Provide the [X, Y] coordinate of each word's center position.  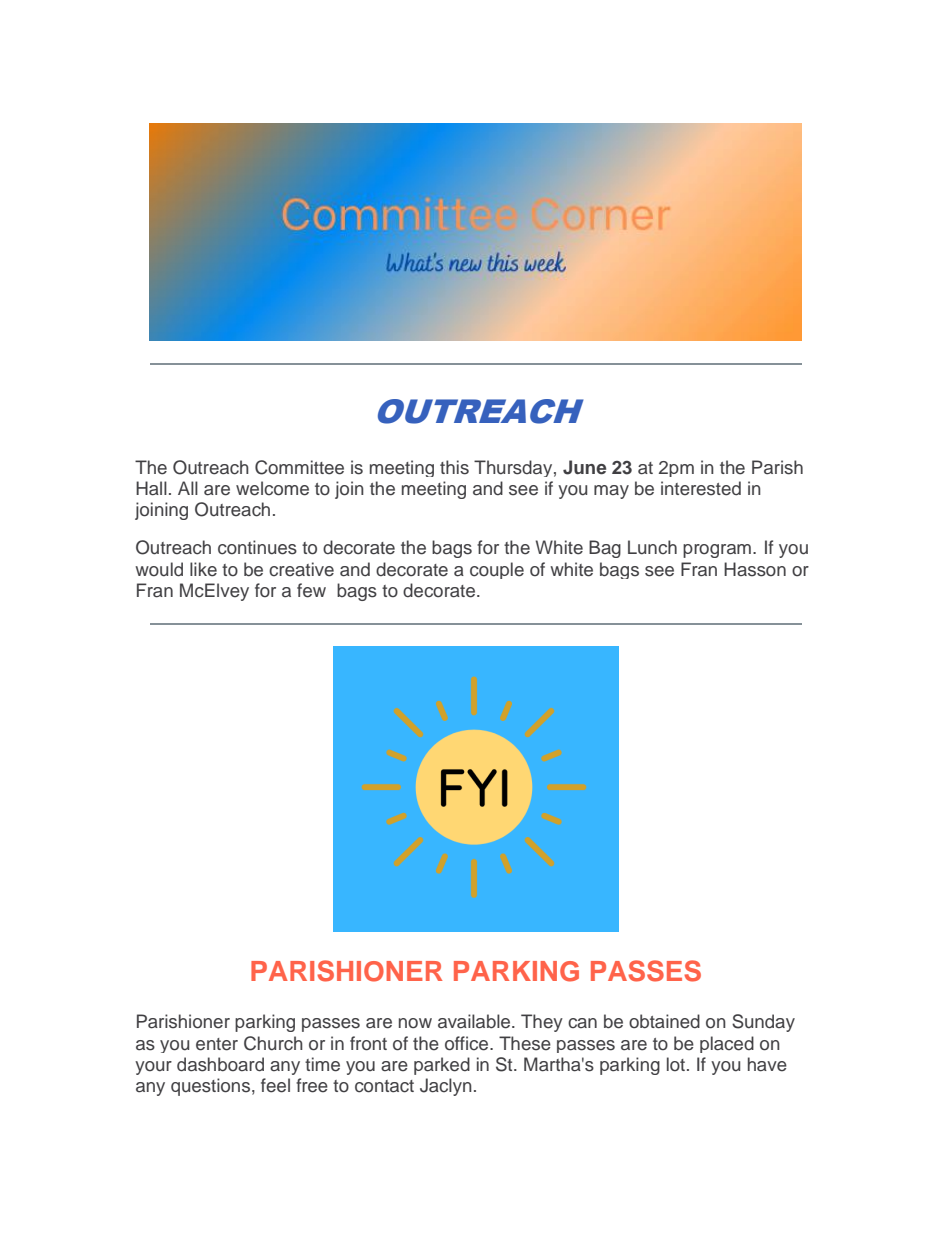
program [717, 551]
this [454, 467]
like [203, 569]
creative [301, 569]
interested [701, 488]
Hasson [755, 569]
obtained [664, 1021]
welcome [272, 488]
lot [677, 1064]
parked [442, 1066]
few [311, 590]
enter [217, 1044]
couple [497, 570]
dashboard [220, 1064]
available [475, 1021]
